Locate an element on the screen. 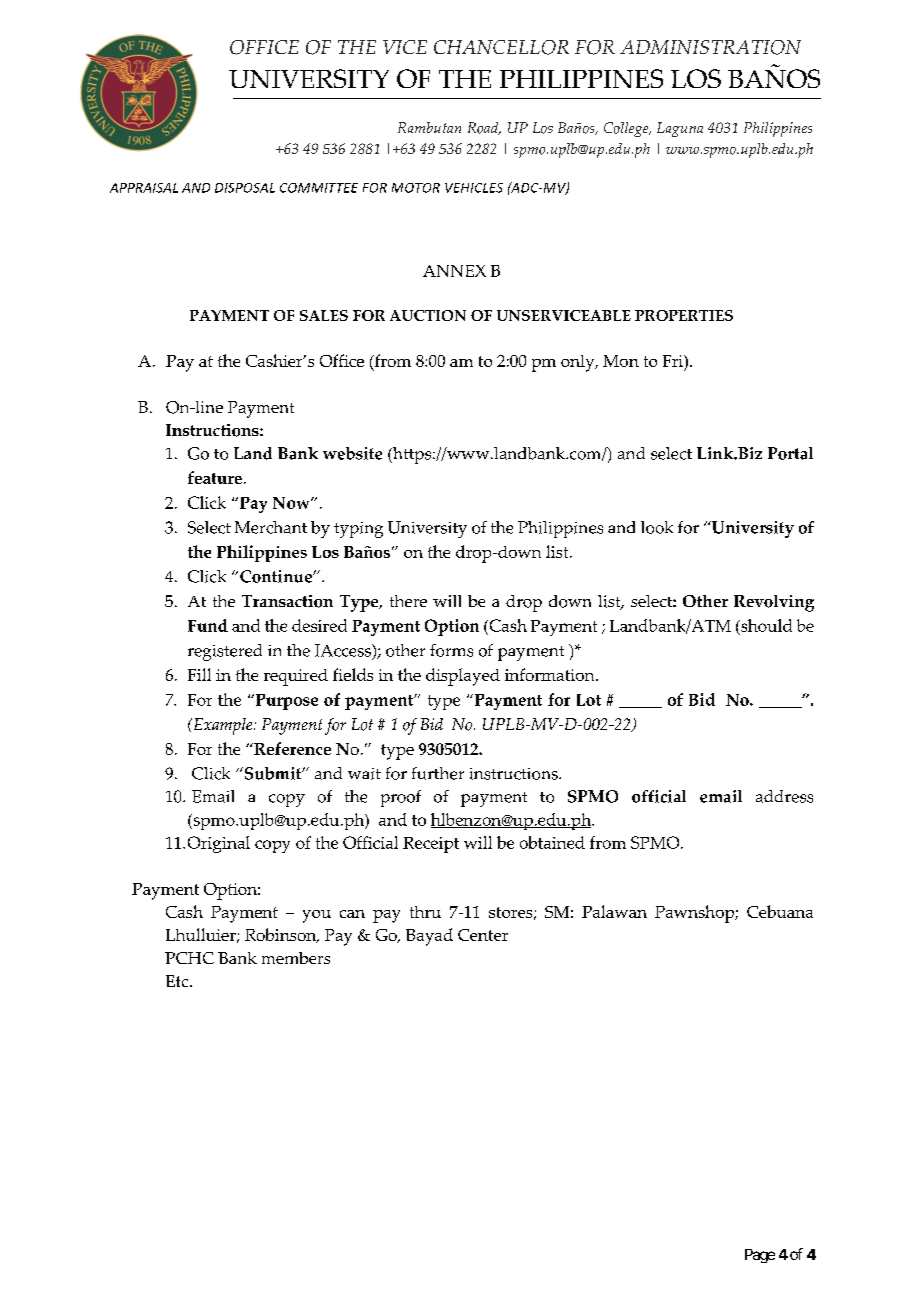 Image resolution: width=924 pixels, height=1308 pixels. registered is located at coordinates (225, 652).
